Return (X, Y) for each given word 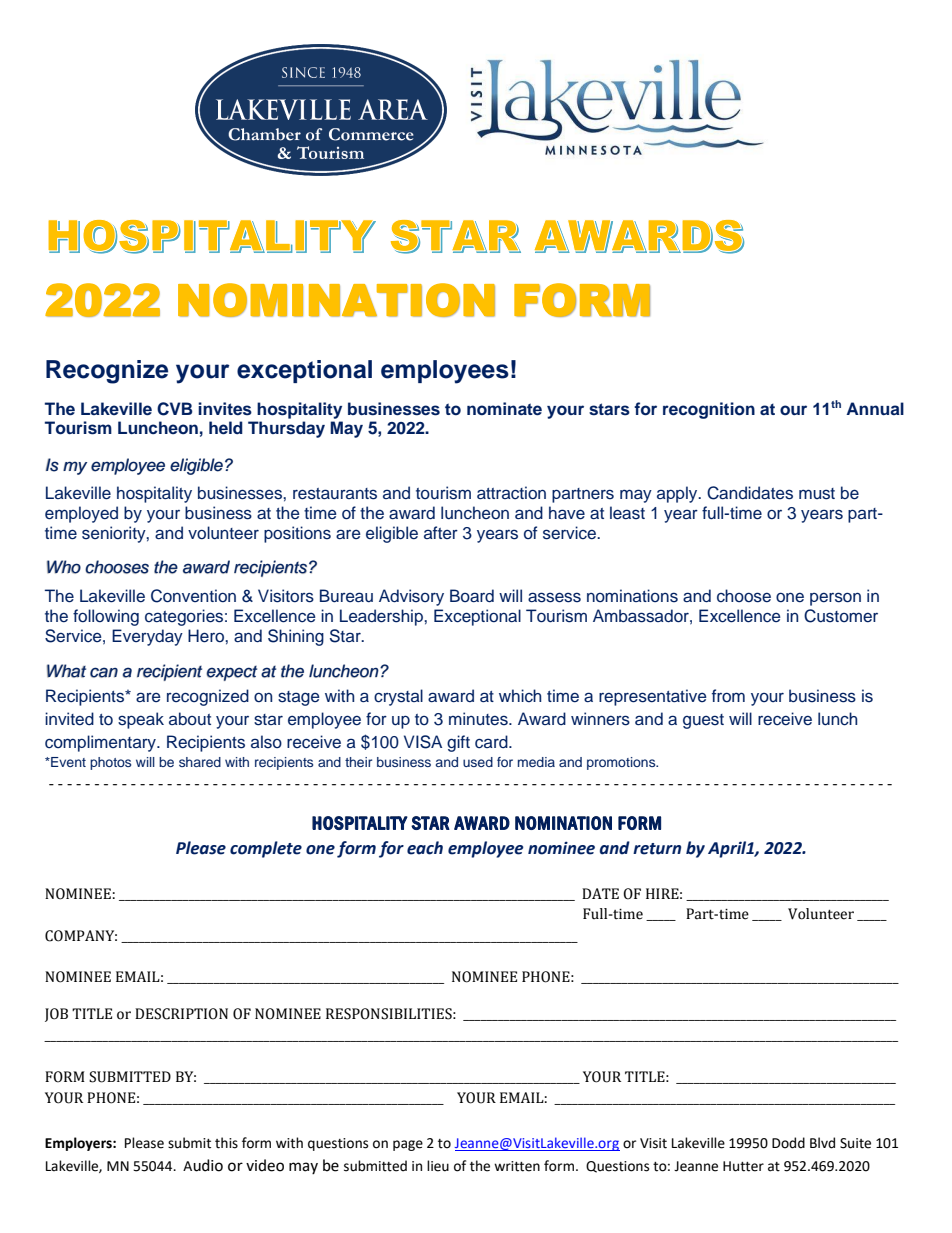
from (728, 695)
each (425, 848)
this (226, 1143)
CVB (175, 409)
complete (266, 849)
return (657, 849)
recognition (709, 410)
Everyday (147, 637)
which (520, 695)
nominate (504, 409)
